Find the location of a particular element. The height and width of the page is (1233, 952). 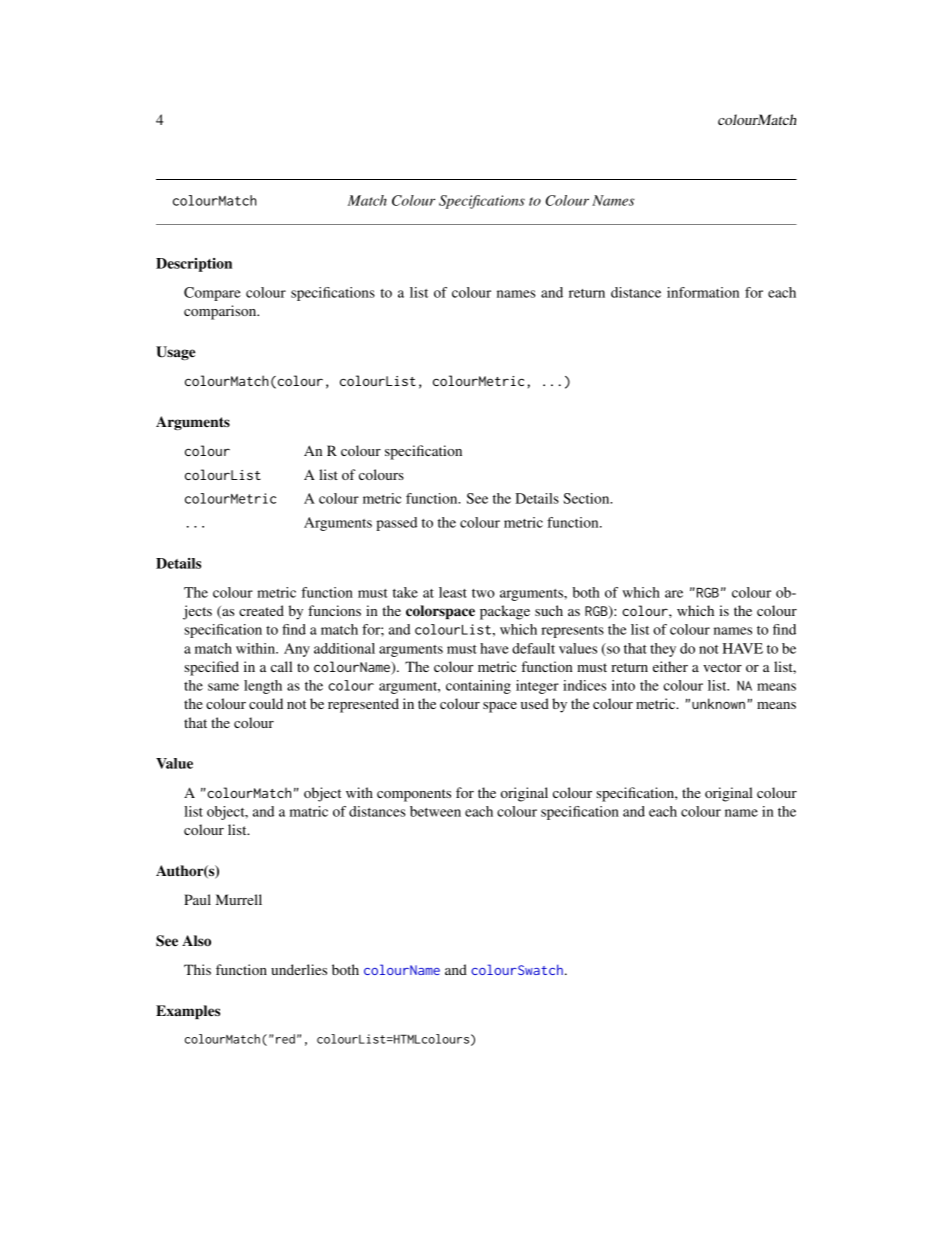

Compare is located at coordinates (212, 294).
